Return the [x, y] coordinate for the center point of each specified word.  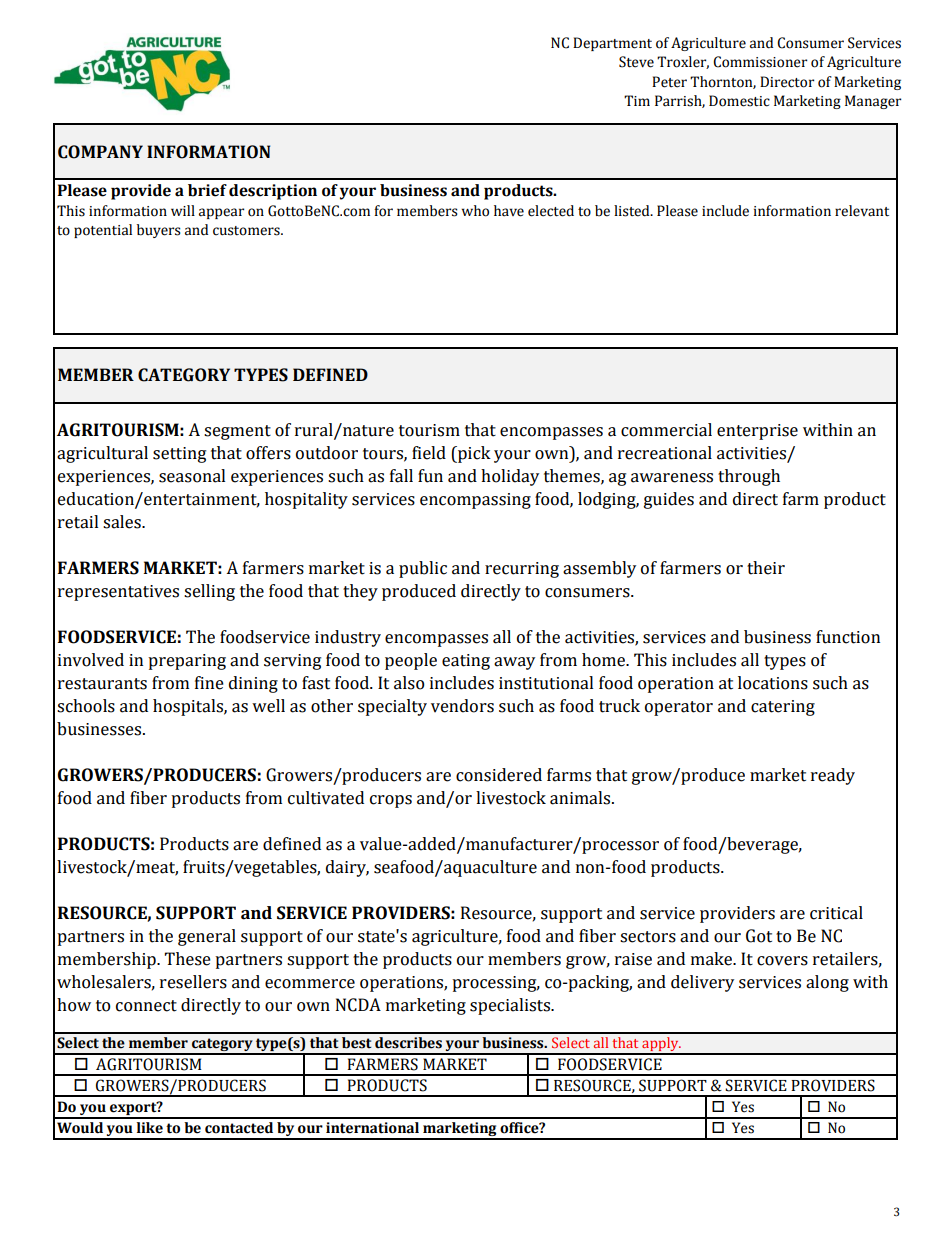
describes [408, 1043]
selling [209, 592]
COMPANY [100, 152]
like [150, 1128]
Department [612, 44]
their [766, 568]
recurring [522, 570]
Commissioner [760, 62]
